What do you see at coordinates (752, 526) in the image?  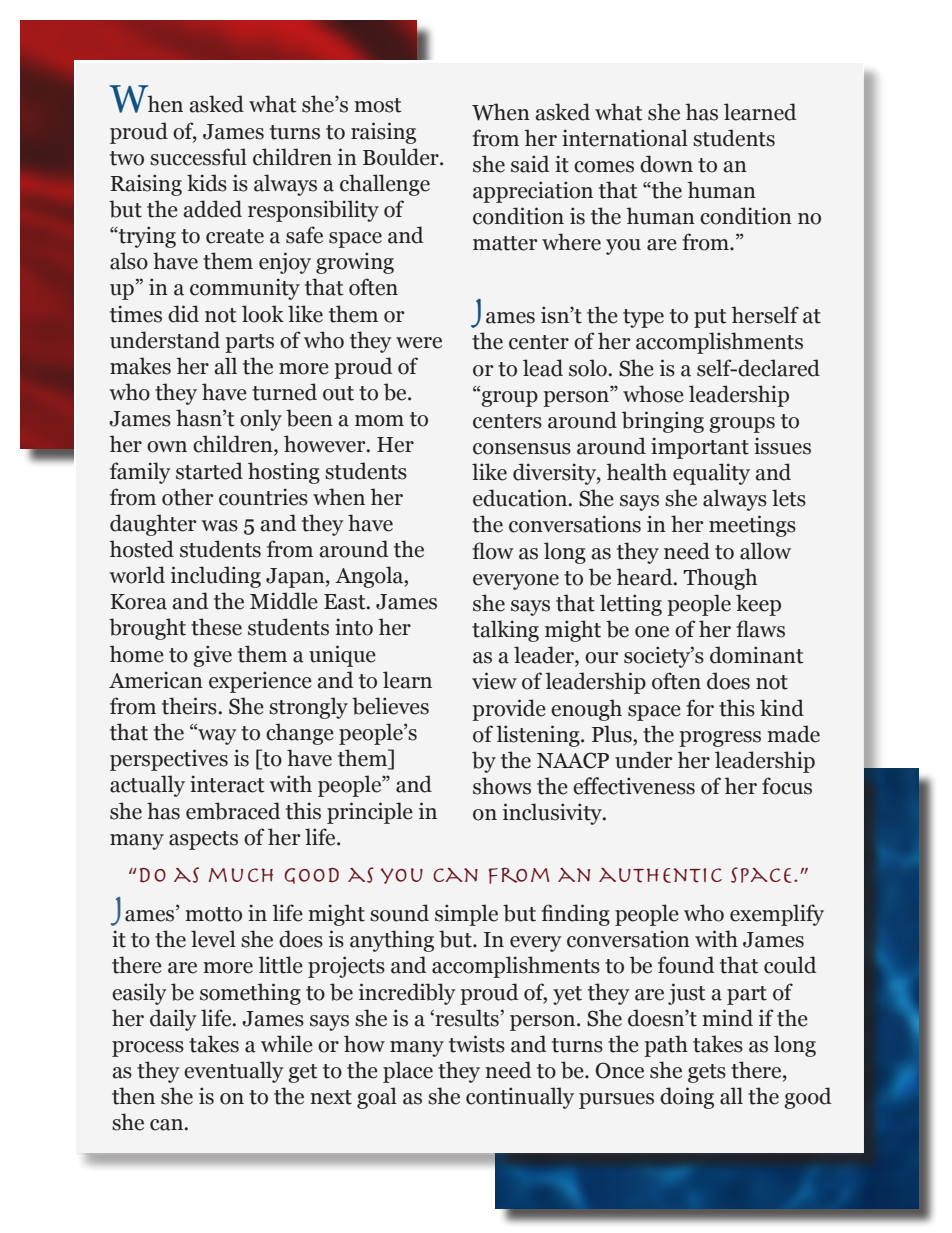 I see `meetings` at bounding box center [752, 526].
